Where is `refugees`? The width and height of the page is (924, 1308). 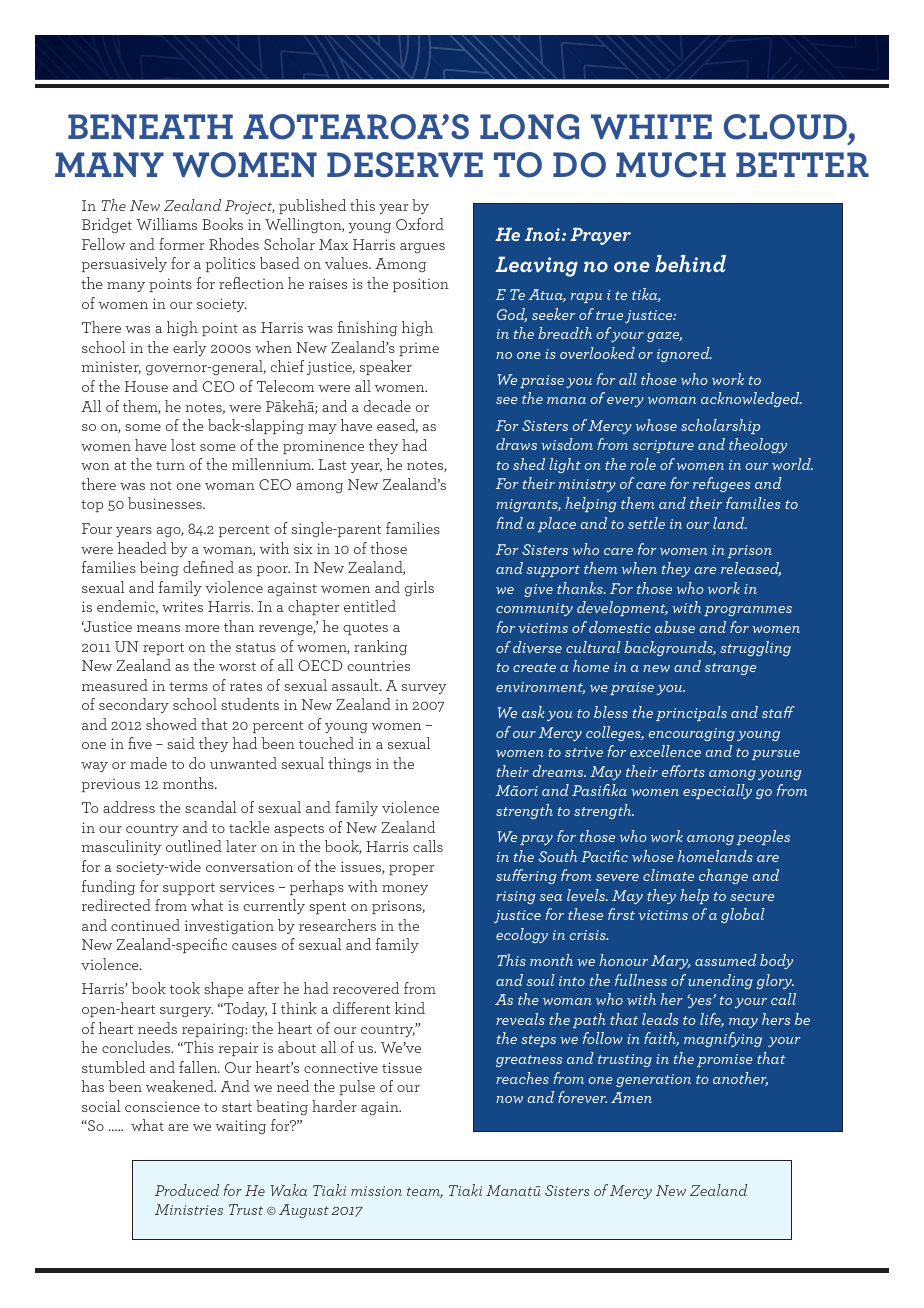
refugees is located at coordinates (722, 484).
